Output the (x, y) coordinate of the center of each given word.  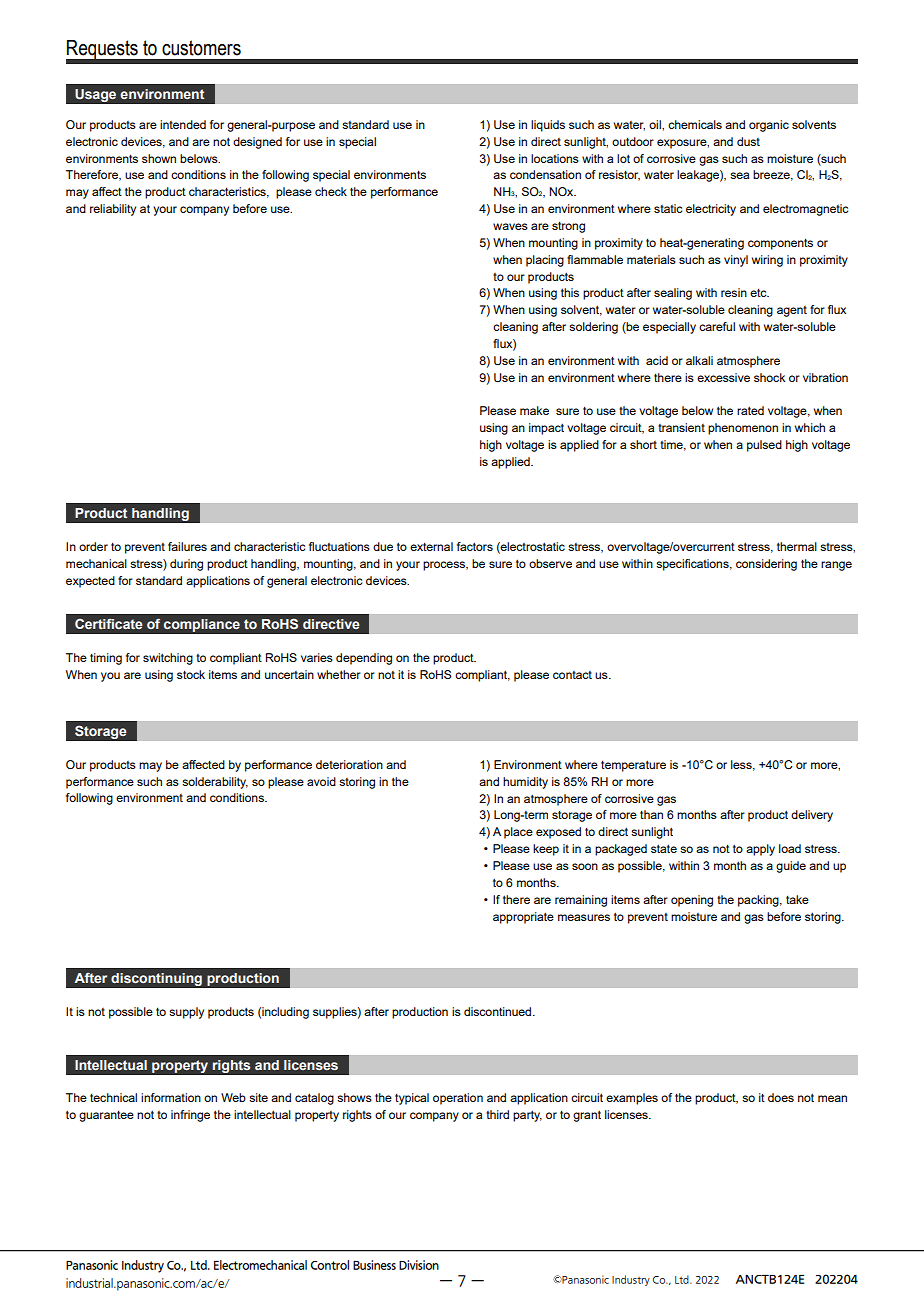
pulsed (764, 446)
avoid (321, 781)
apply (760, 850)
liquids (548, 126)
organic (769, 126)
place (518, 833)
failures (187, 546)
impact (546, 429)
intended (183, 124)
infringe (190, 1116)
